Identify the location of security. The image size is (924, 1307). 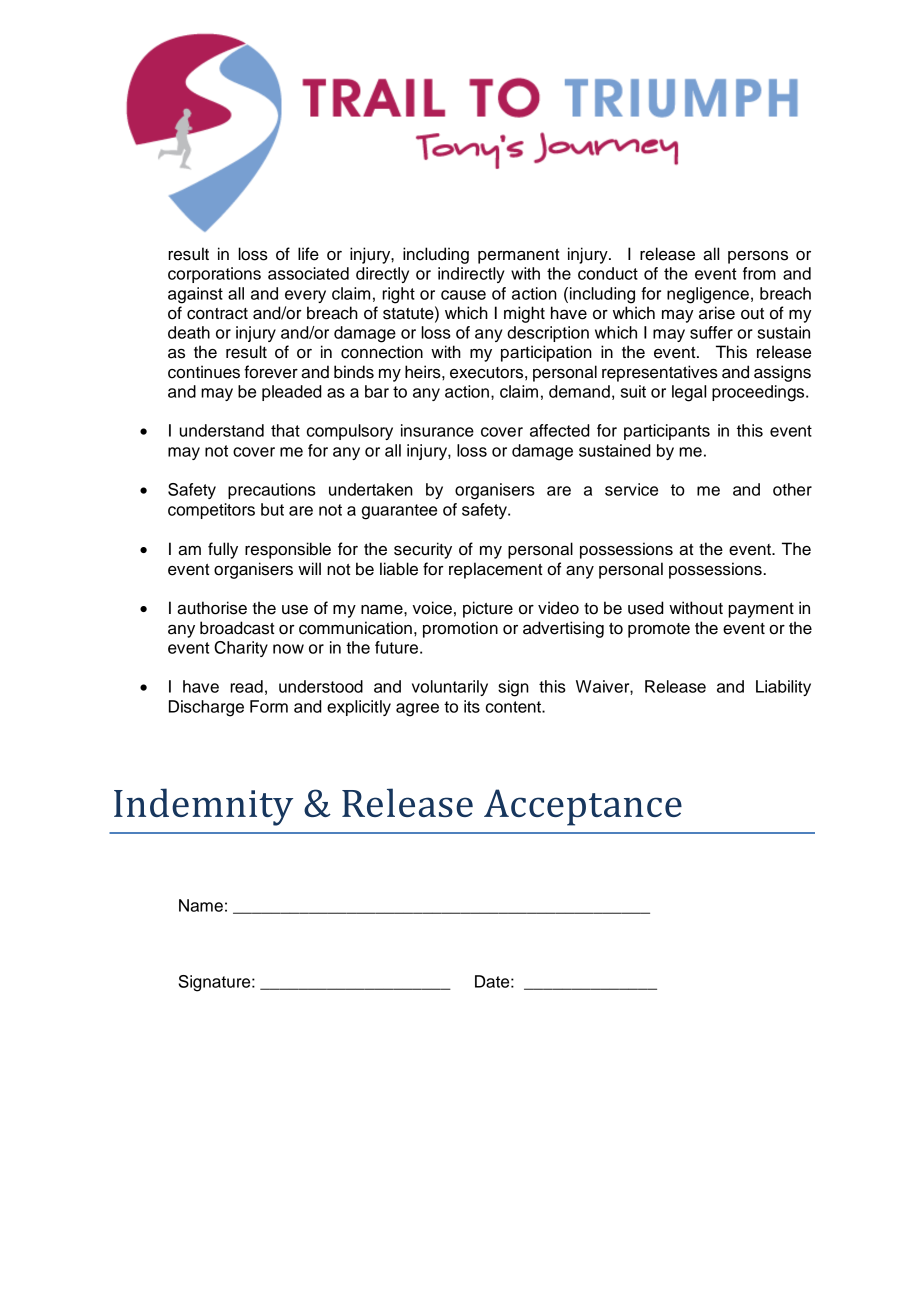
(423, 550).
